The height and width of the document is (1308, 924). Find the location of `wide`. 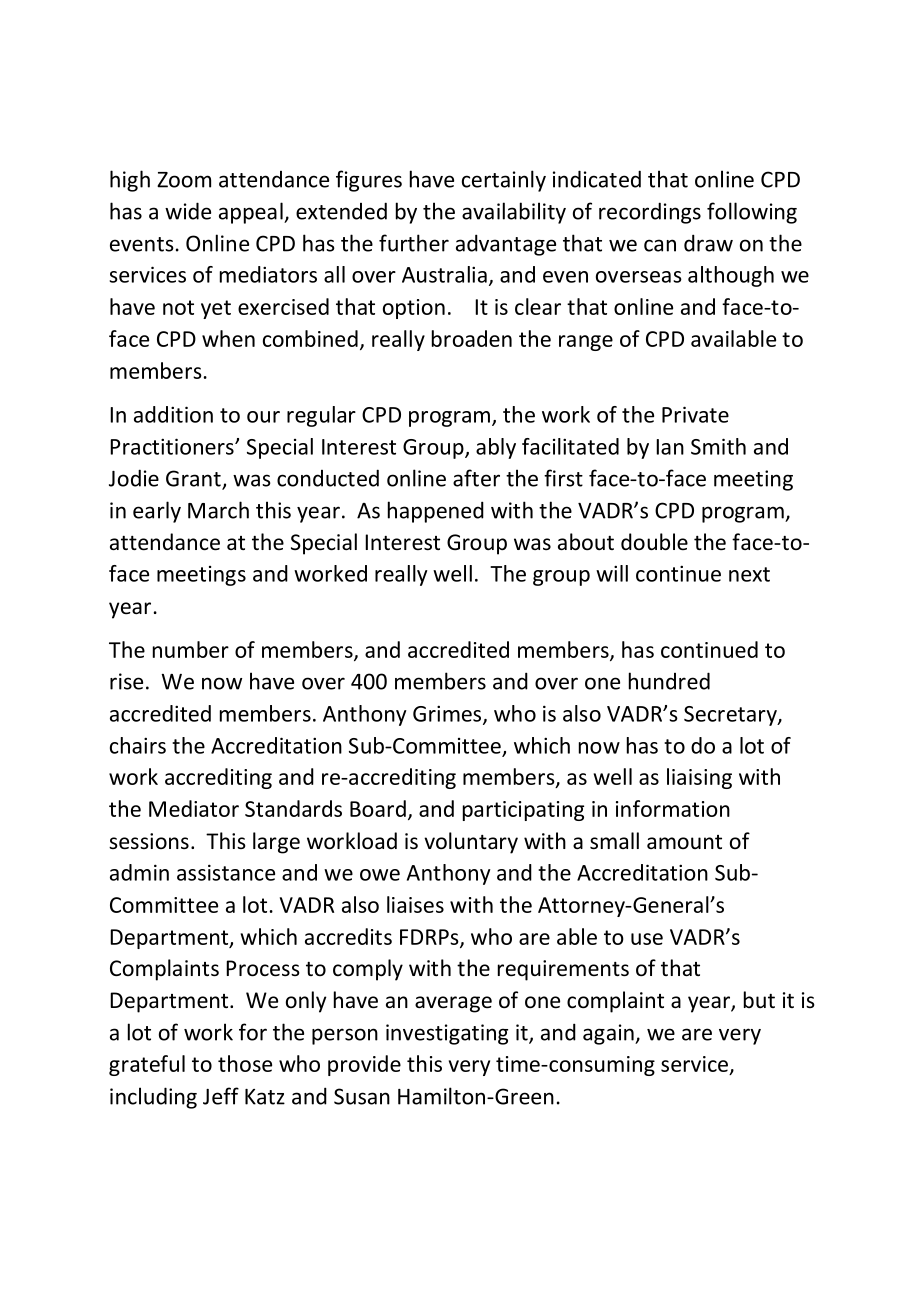

wide is located at coordinates (188, 211).
